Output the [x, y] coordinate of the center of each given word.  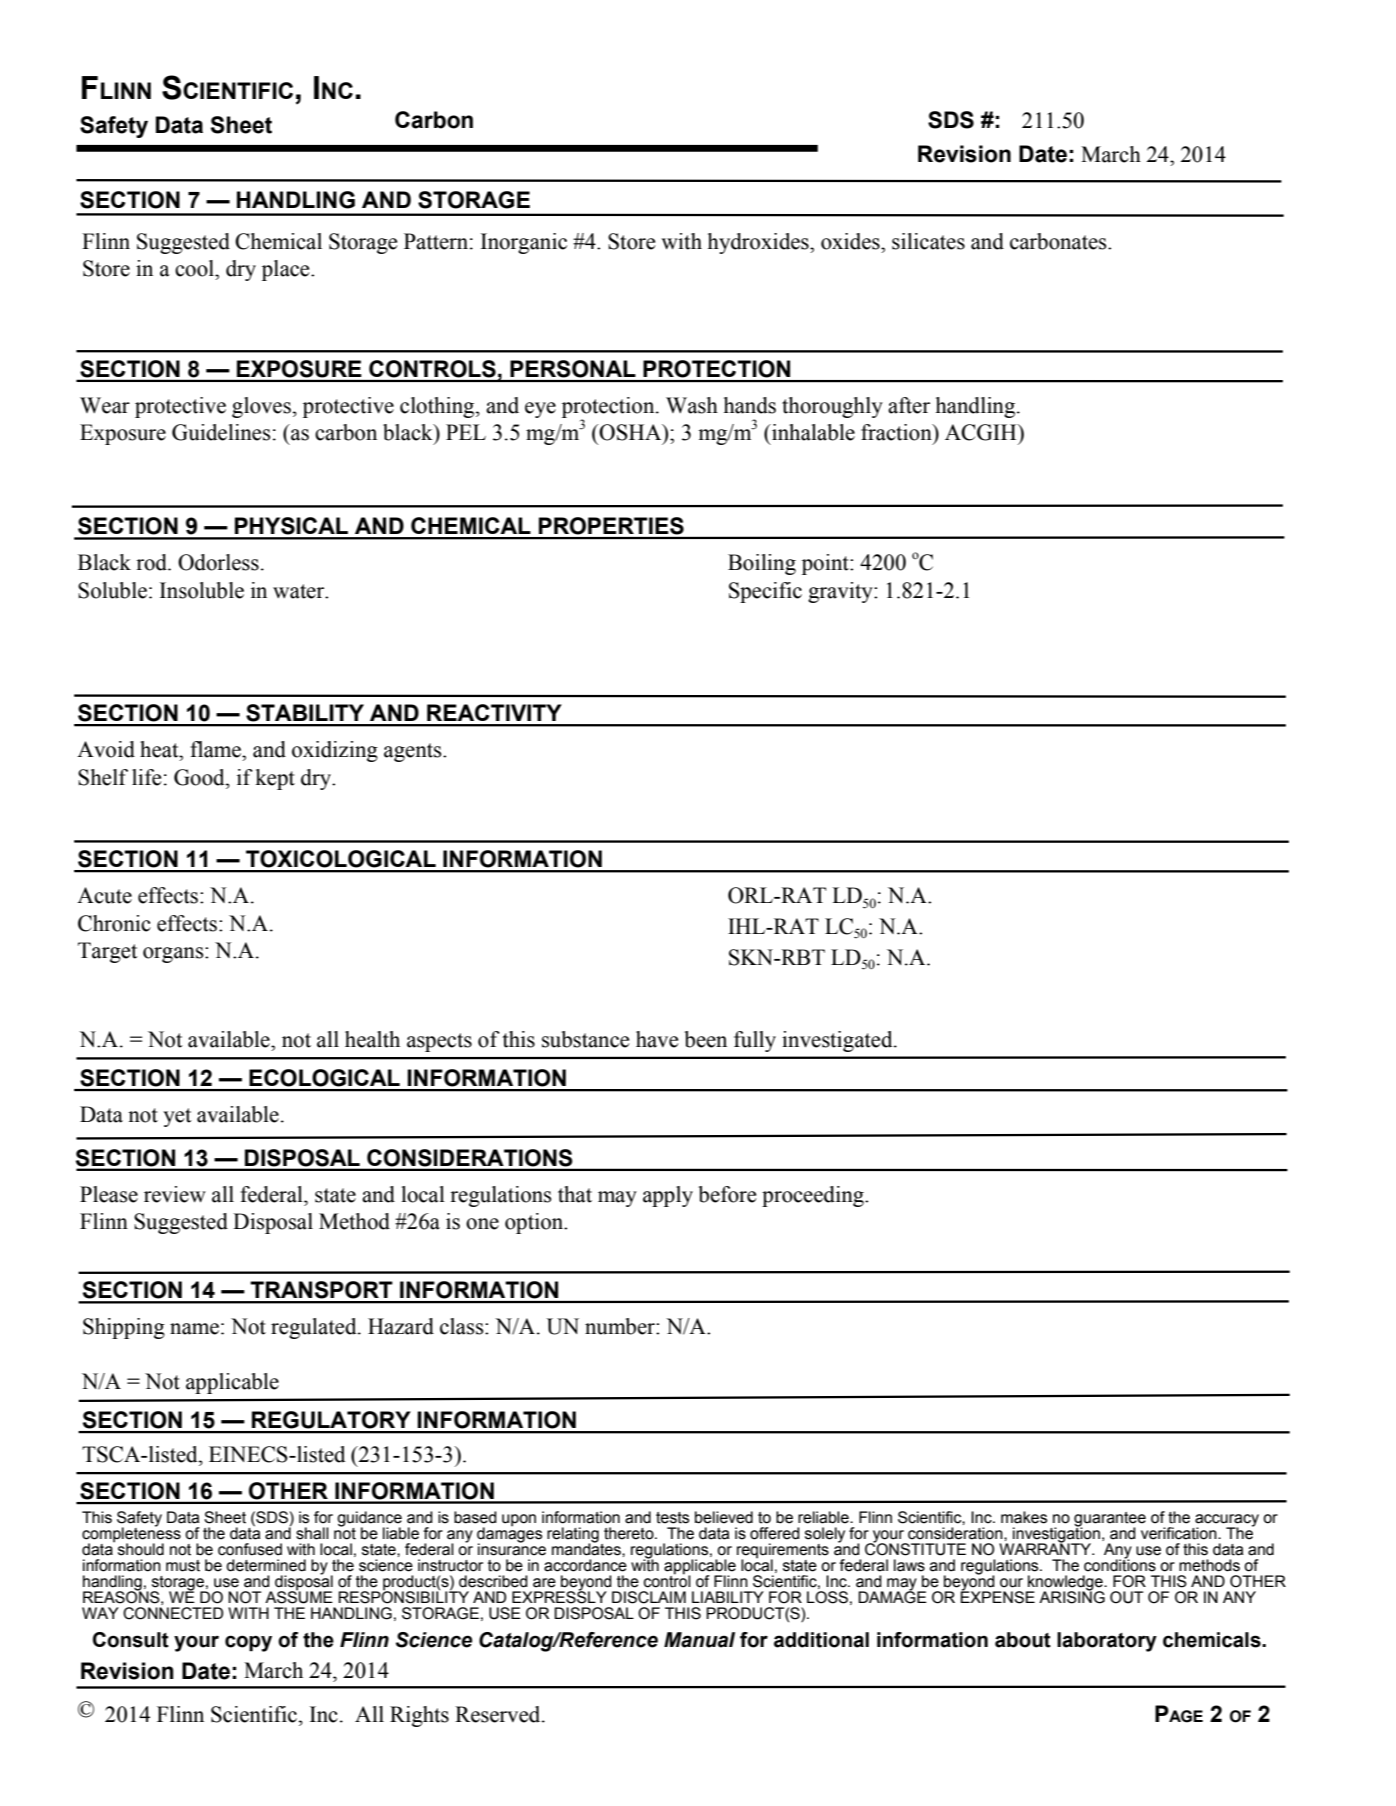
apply [668, 1196]
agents [414, 752]
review [175, 1194]
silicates [928, 241]
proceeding [814, 1196]
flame [217, 749]
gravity [841, 592]
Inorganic [524, 243]
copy [248, 1643]
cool [195, 268]
